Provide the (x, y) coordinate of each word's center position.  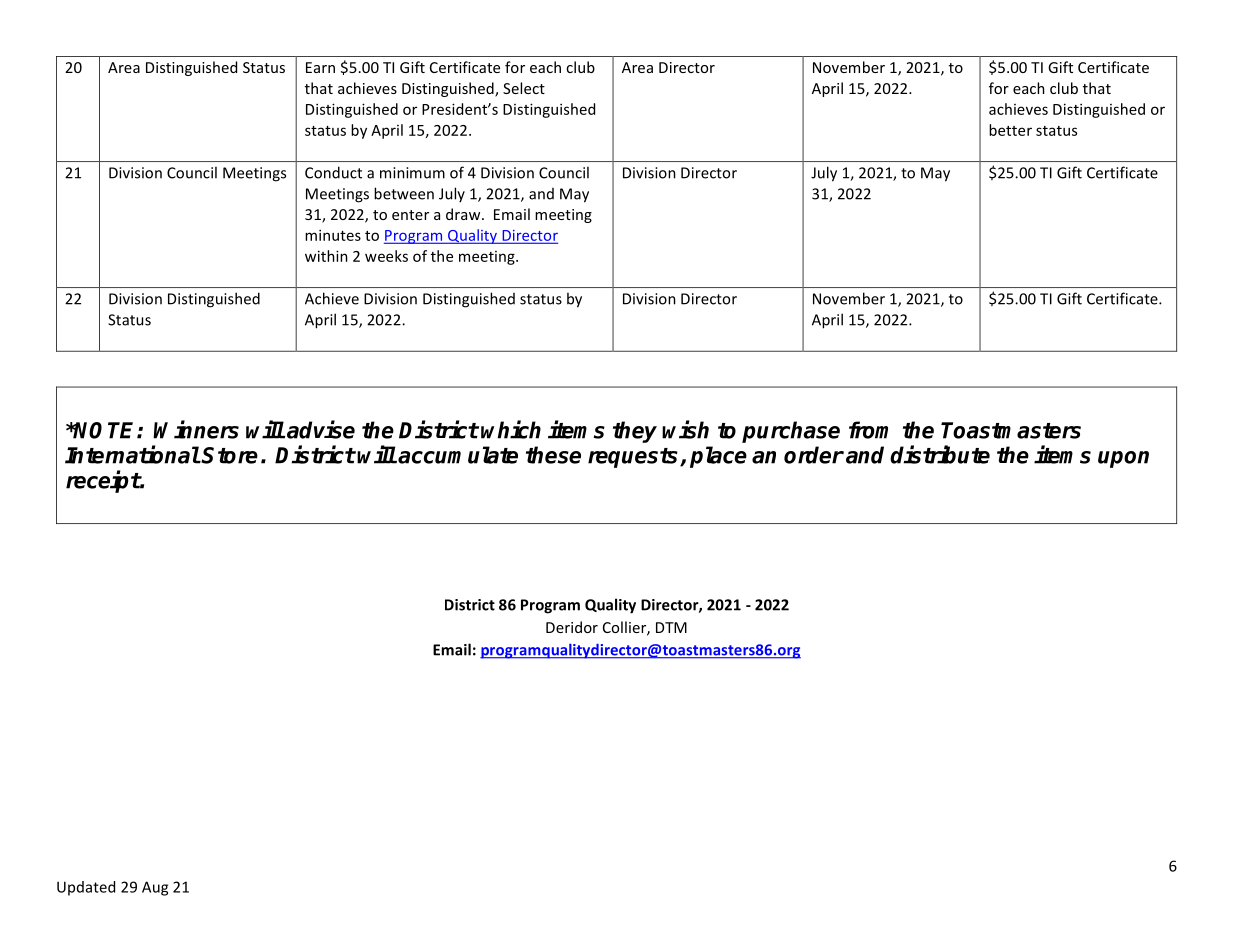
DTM (671, 627)
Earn (320, 67)
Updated (86, 888)
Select (524, 88)
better (1010, 130)
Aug (155, 888)
